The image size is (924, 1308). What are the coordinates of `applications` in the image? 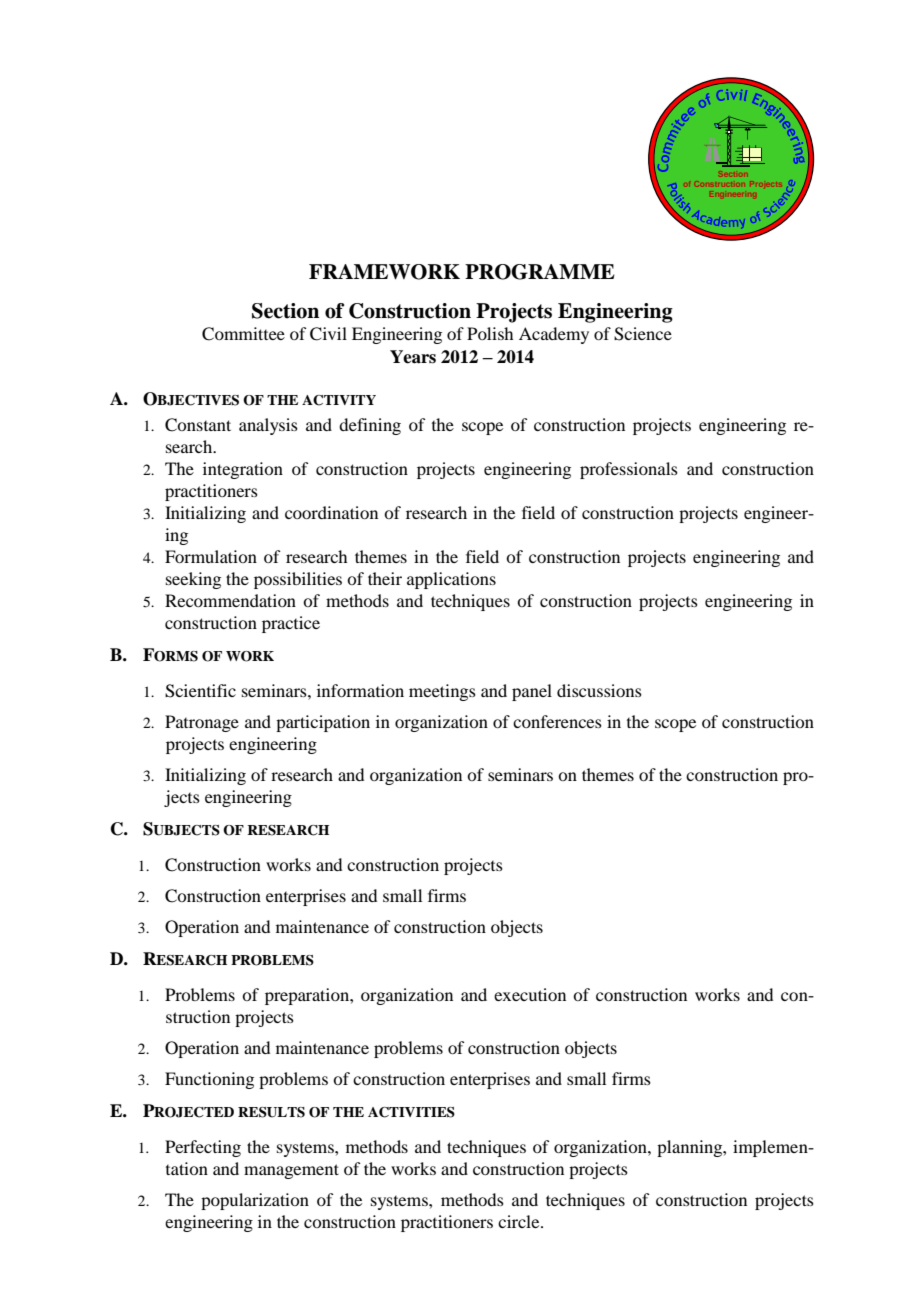 It's located at (451, 580).
